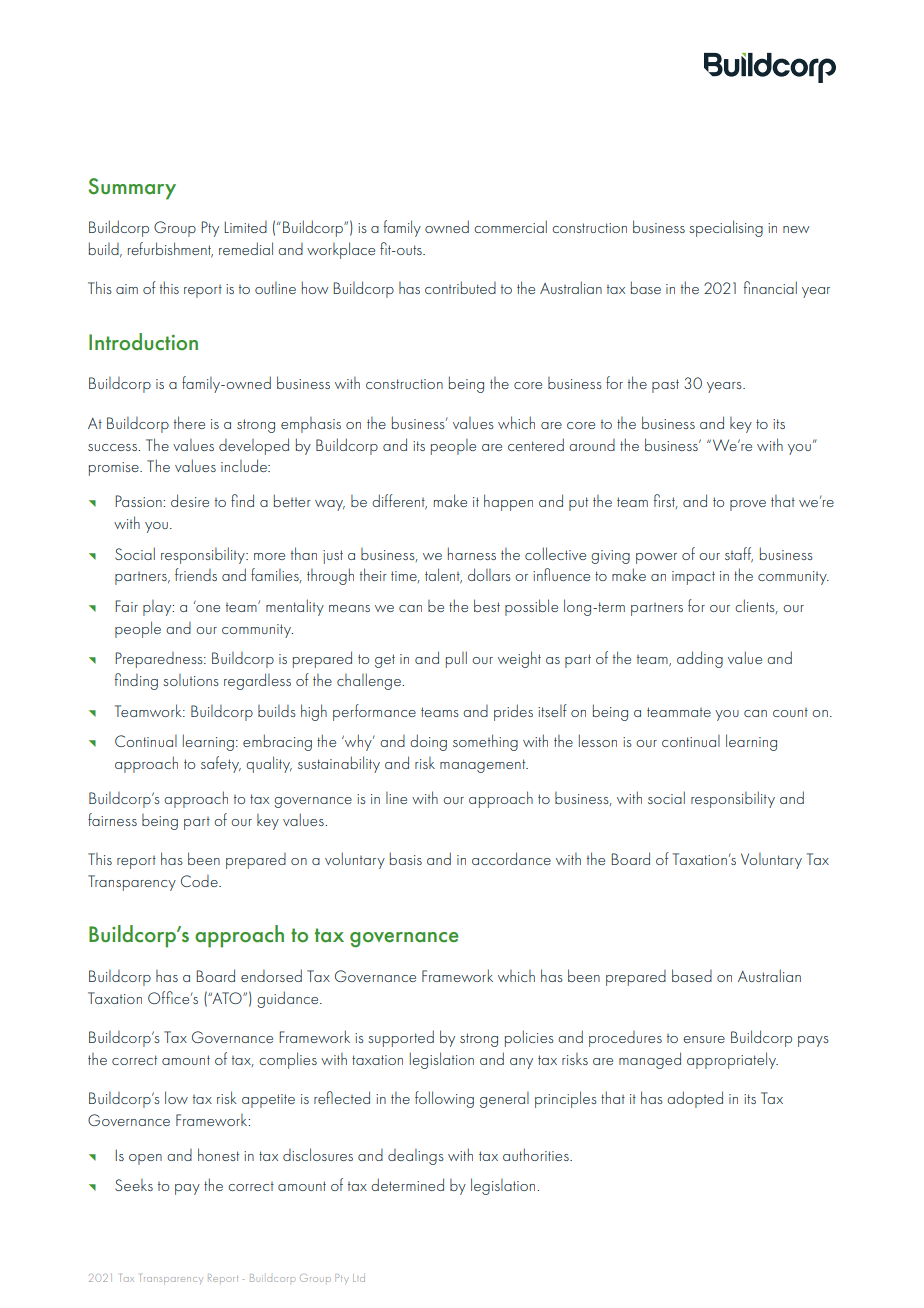  I want to click on count, so click(790, 712).
